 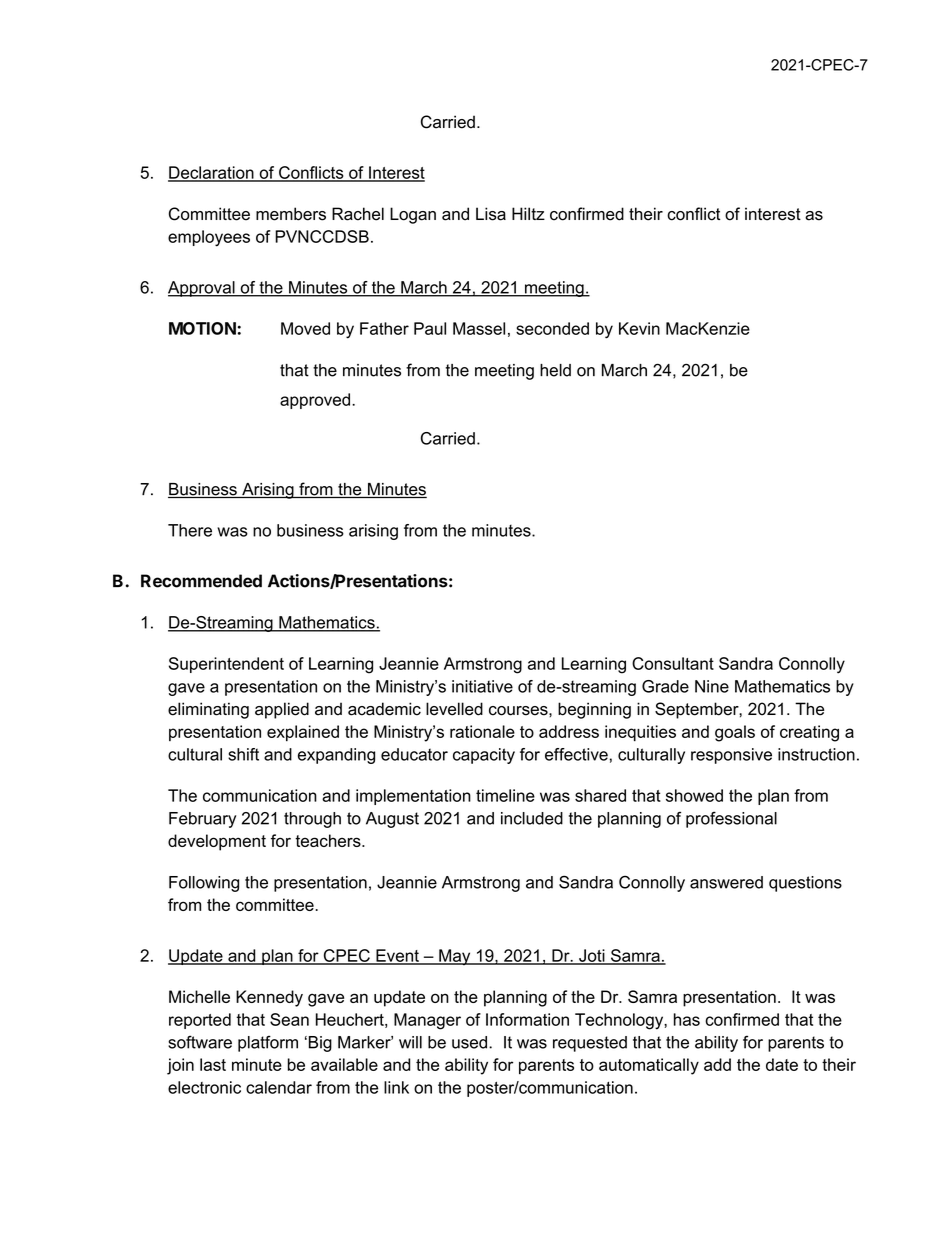 What do you see at coordinates (735, 733) in the image?
I see `goals` at bounding box center [735, 733].
